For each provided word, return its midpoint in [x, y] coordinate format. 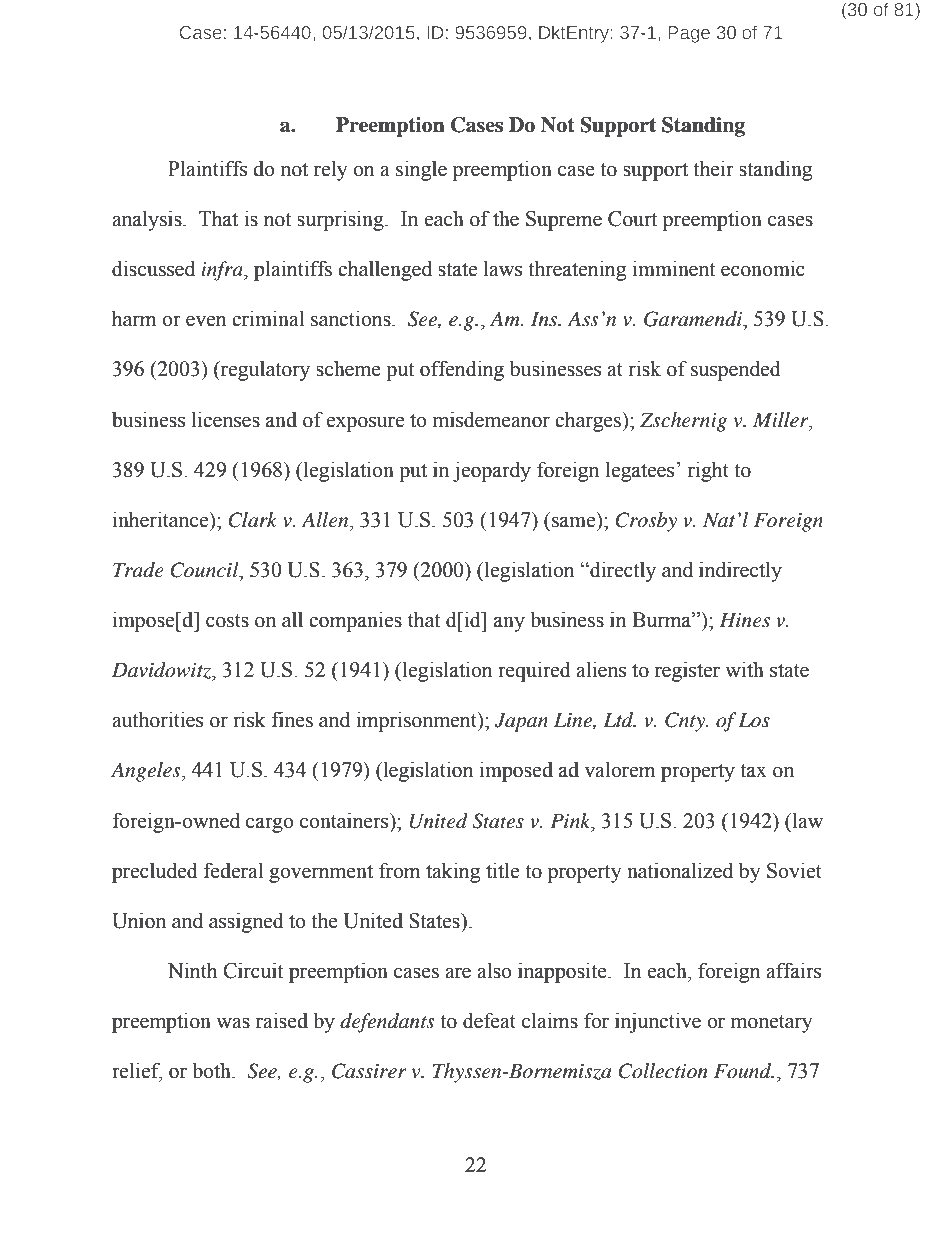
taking [453, 872]
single [421, 170]
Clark [252, 520]
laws [503, 268]
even [206, 321]
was [233, 1023]
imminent [674, 268]
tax [753, 771]
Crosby [646, 522]
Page [689, 34]
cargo [270, 825]
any [509, 624]
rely [331, 170]
